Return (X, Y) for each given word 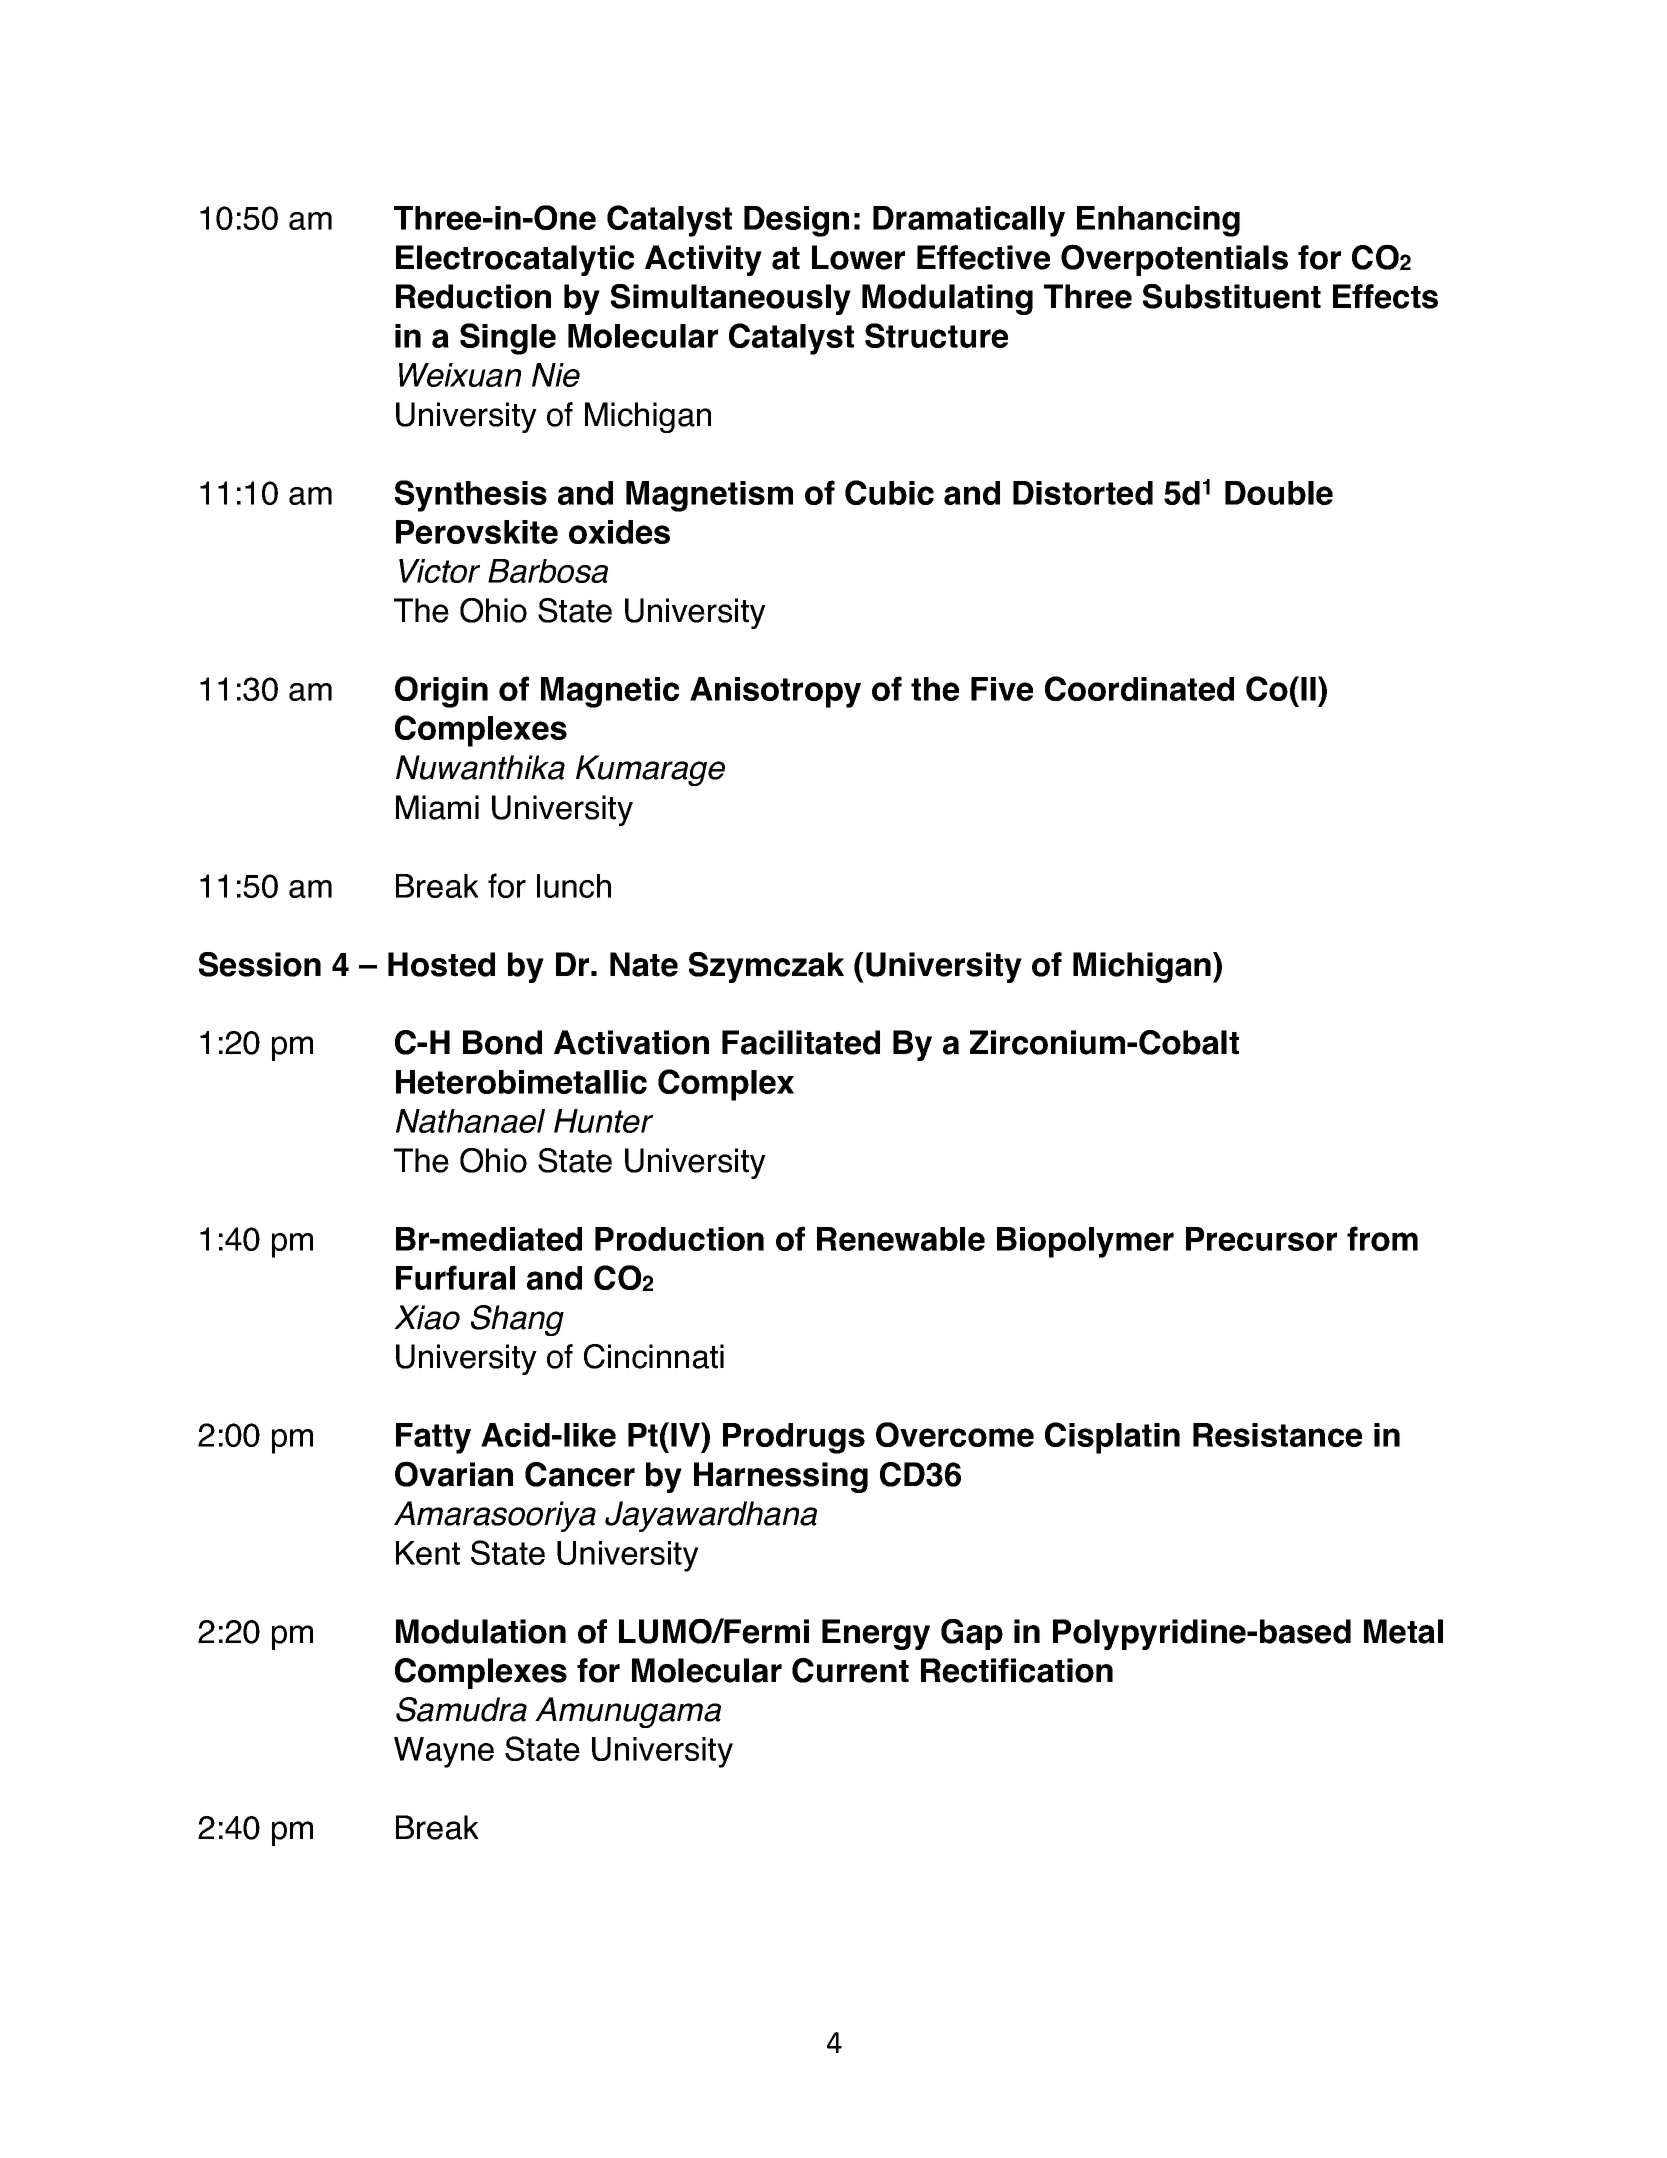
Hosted (441, 964)
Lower (858, 257)
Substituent (1232, 296)
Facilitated (801, 1042)
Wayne (444, 1752)
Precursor (1261, 1239)
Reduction (473, 296)
